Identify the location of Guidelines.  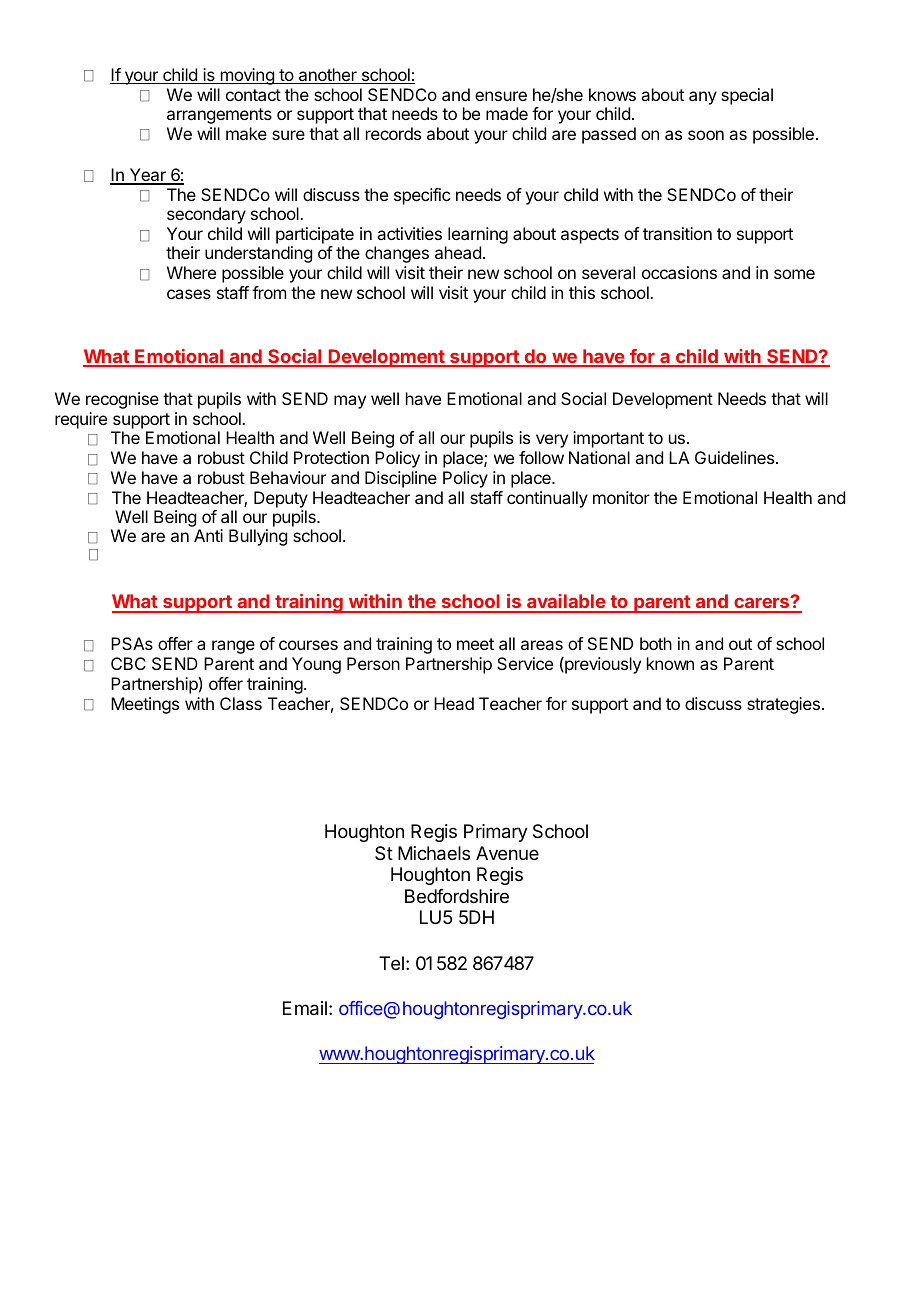
(736, 457).
